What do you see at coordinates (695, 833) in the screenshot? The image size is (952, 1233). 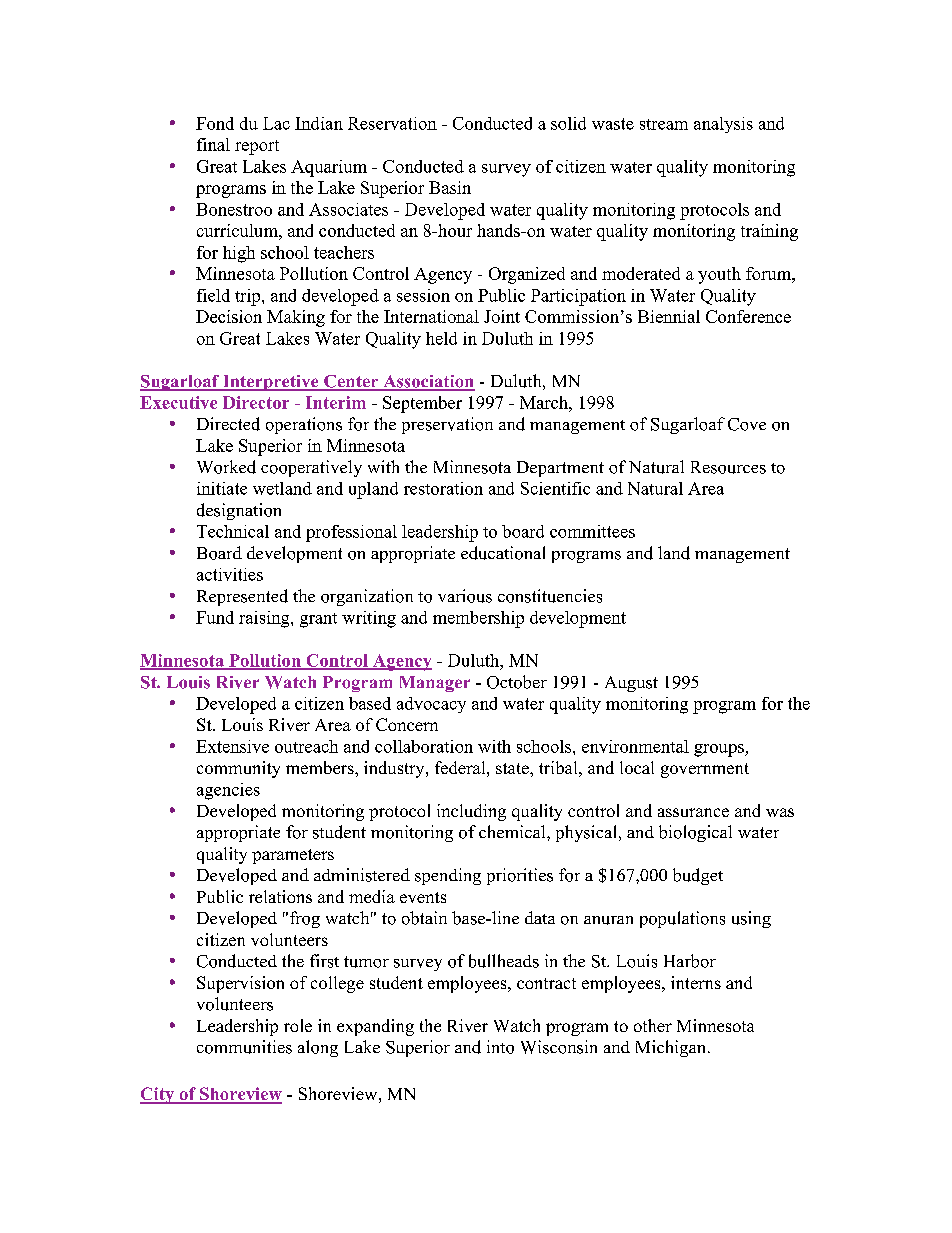 I see `biological` at bounding box center [695, 833].
